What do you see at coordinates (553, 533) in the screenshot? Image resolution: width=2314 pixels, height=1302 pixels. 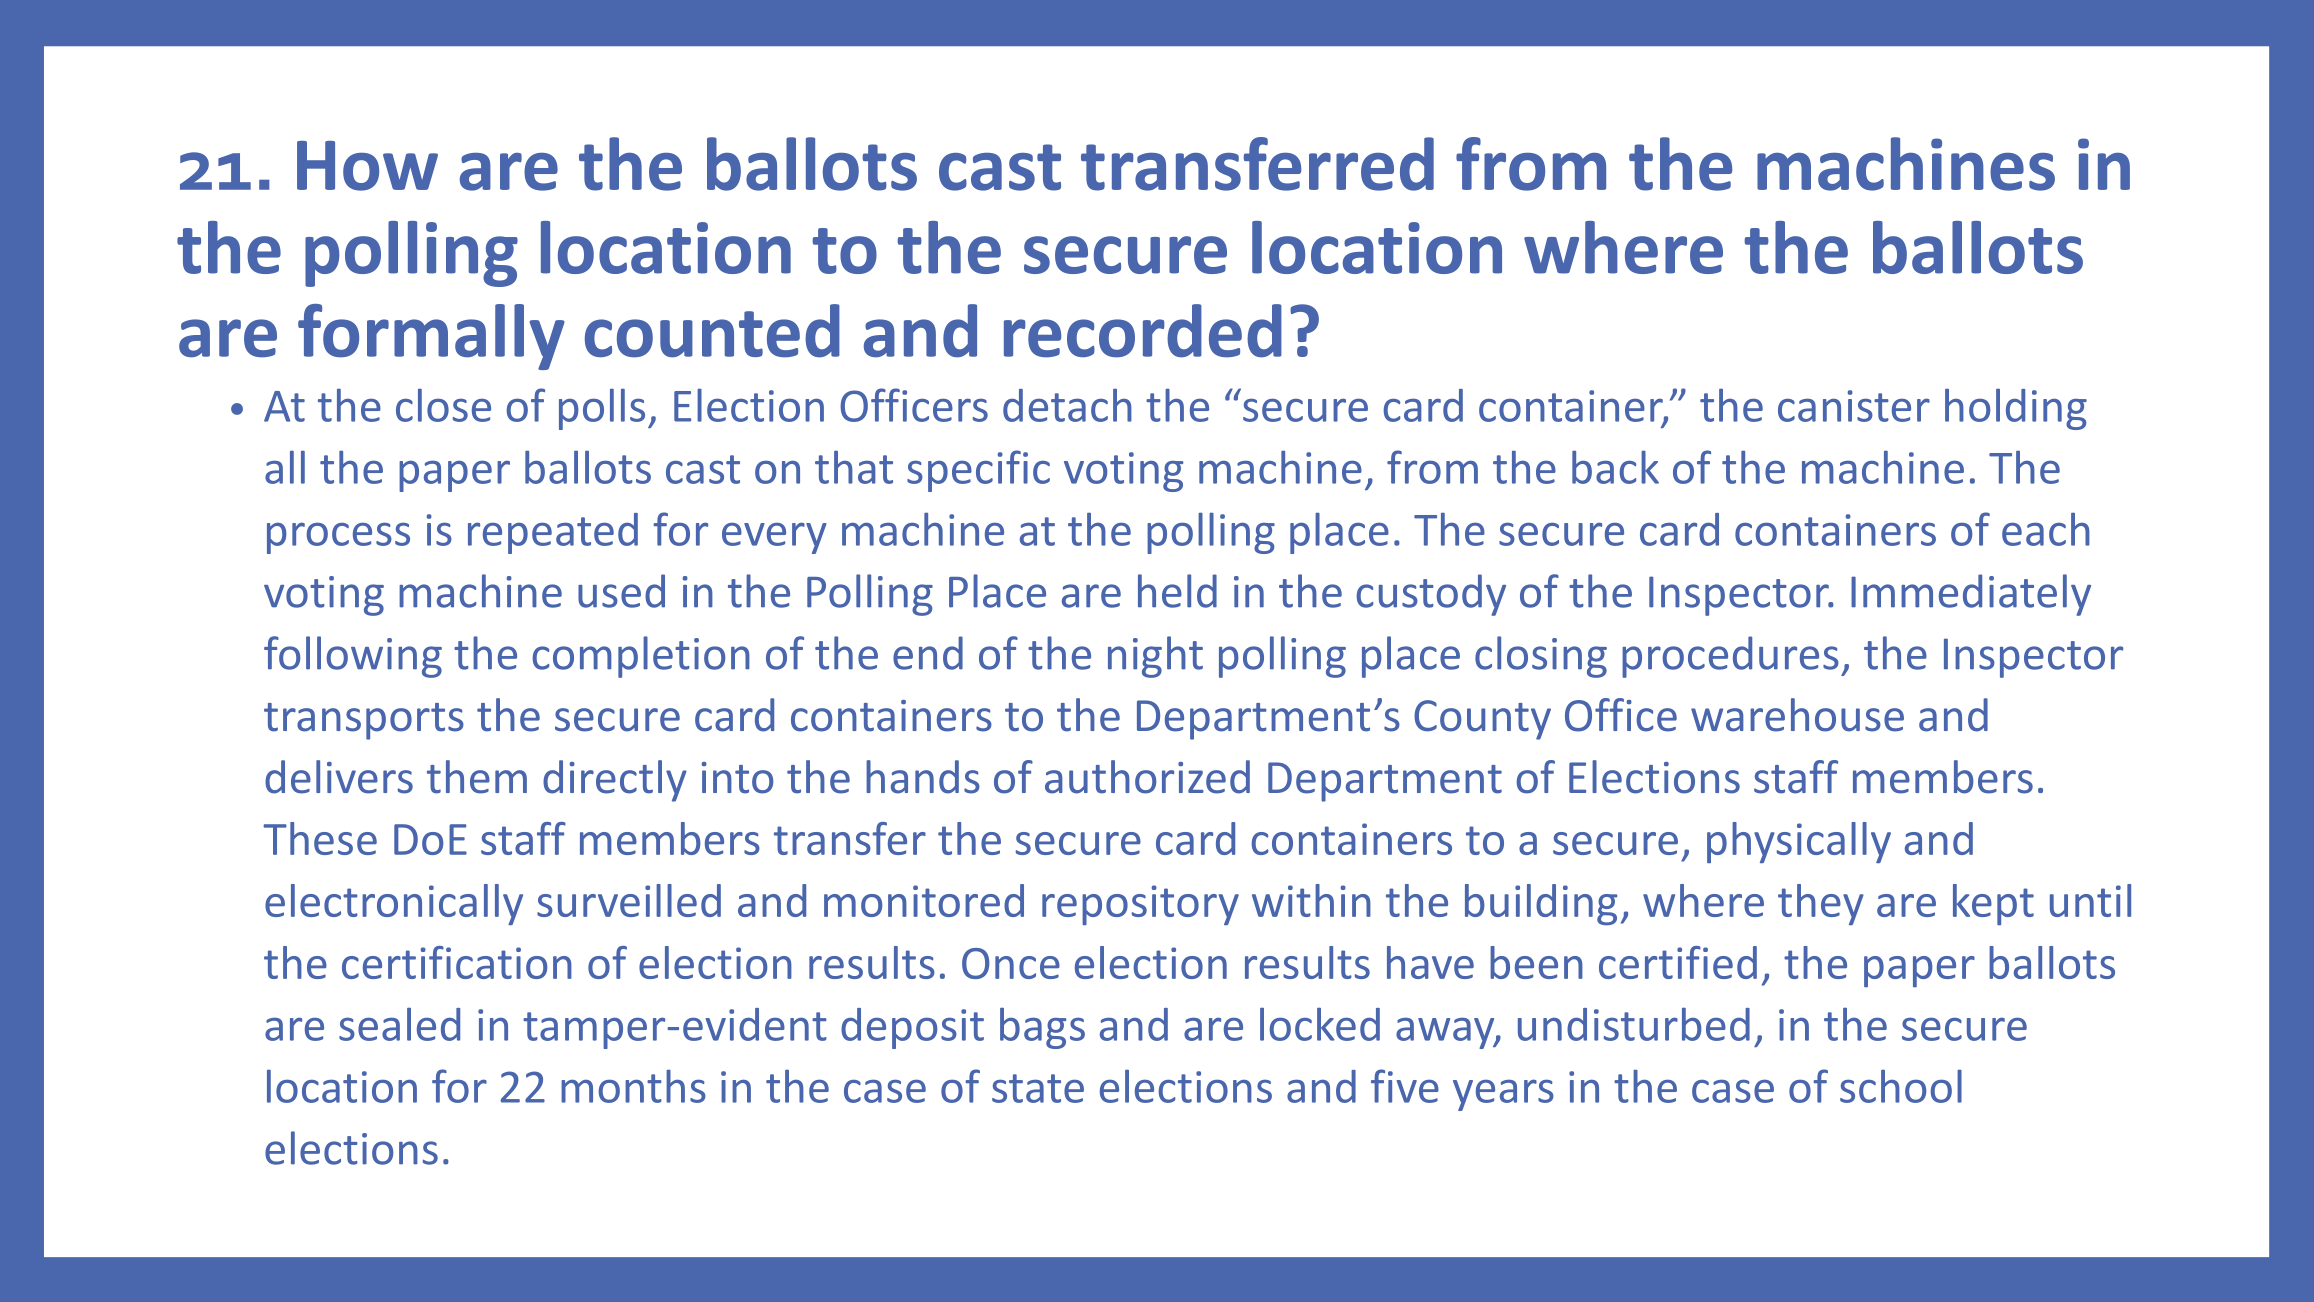 I see `repeated` at bounding box center [553, 533].
